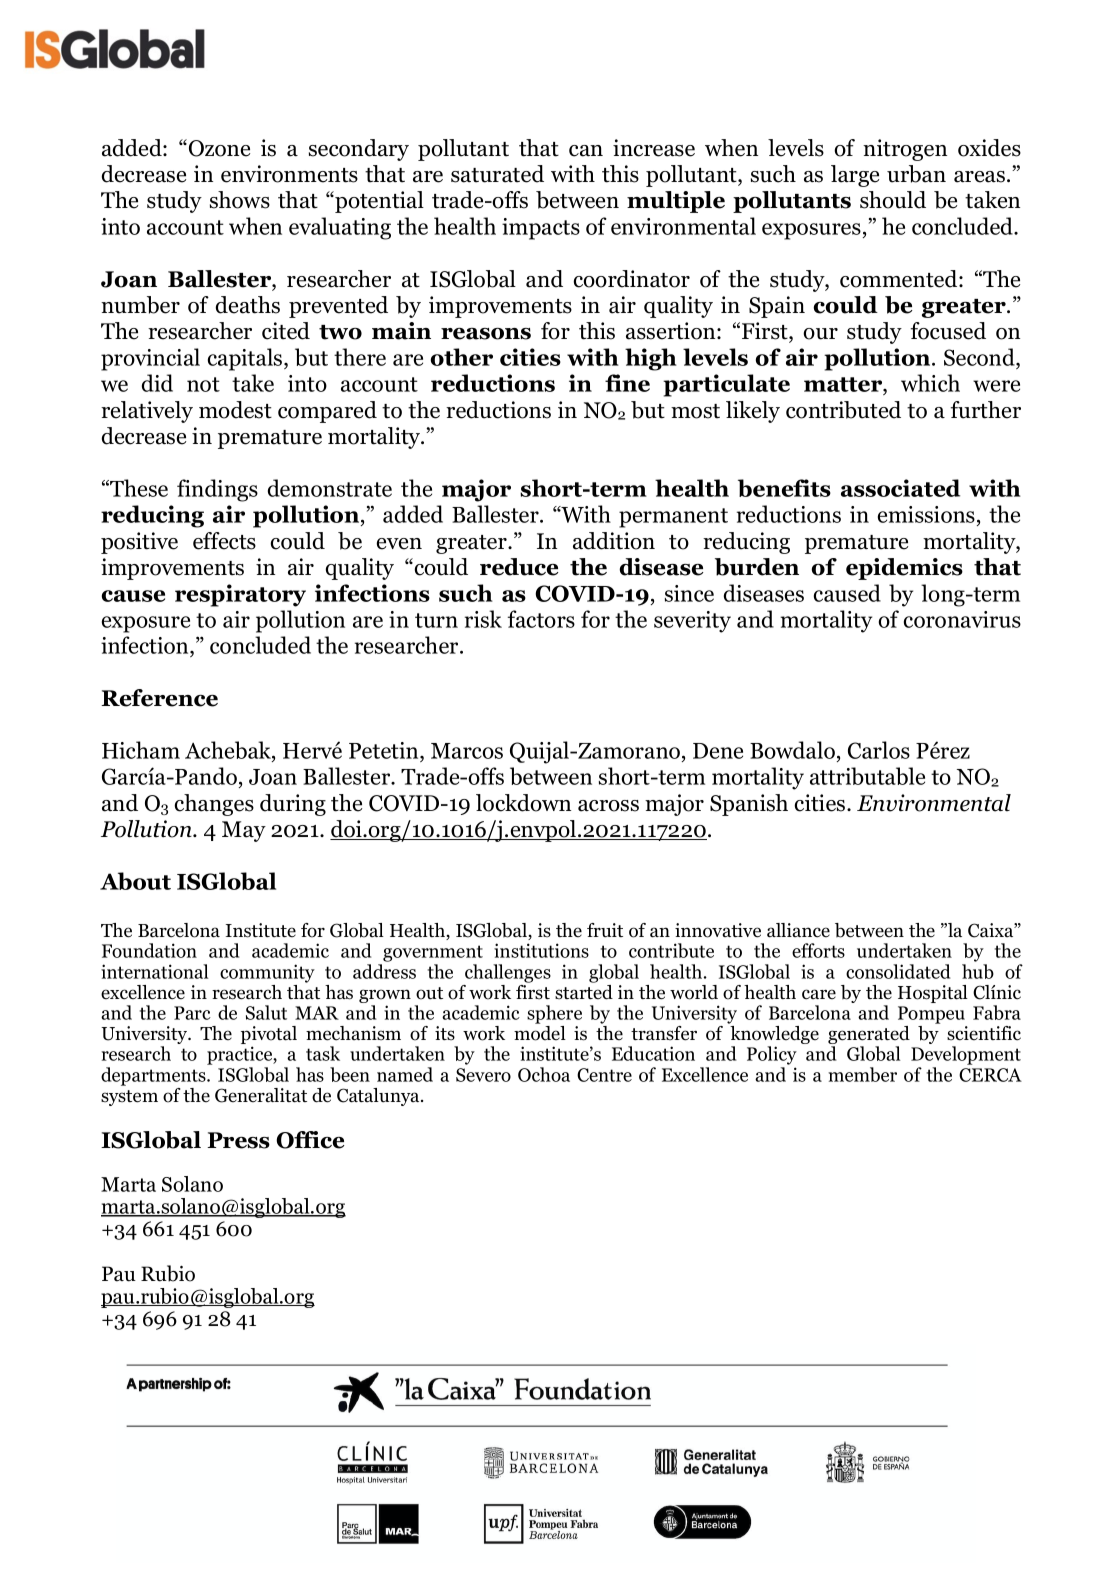  I want to click on urban, so click(916, 174).
